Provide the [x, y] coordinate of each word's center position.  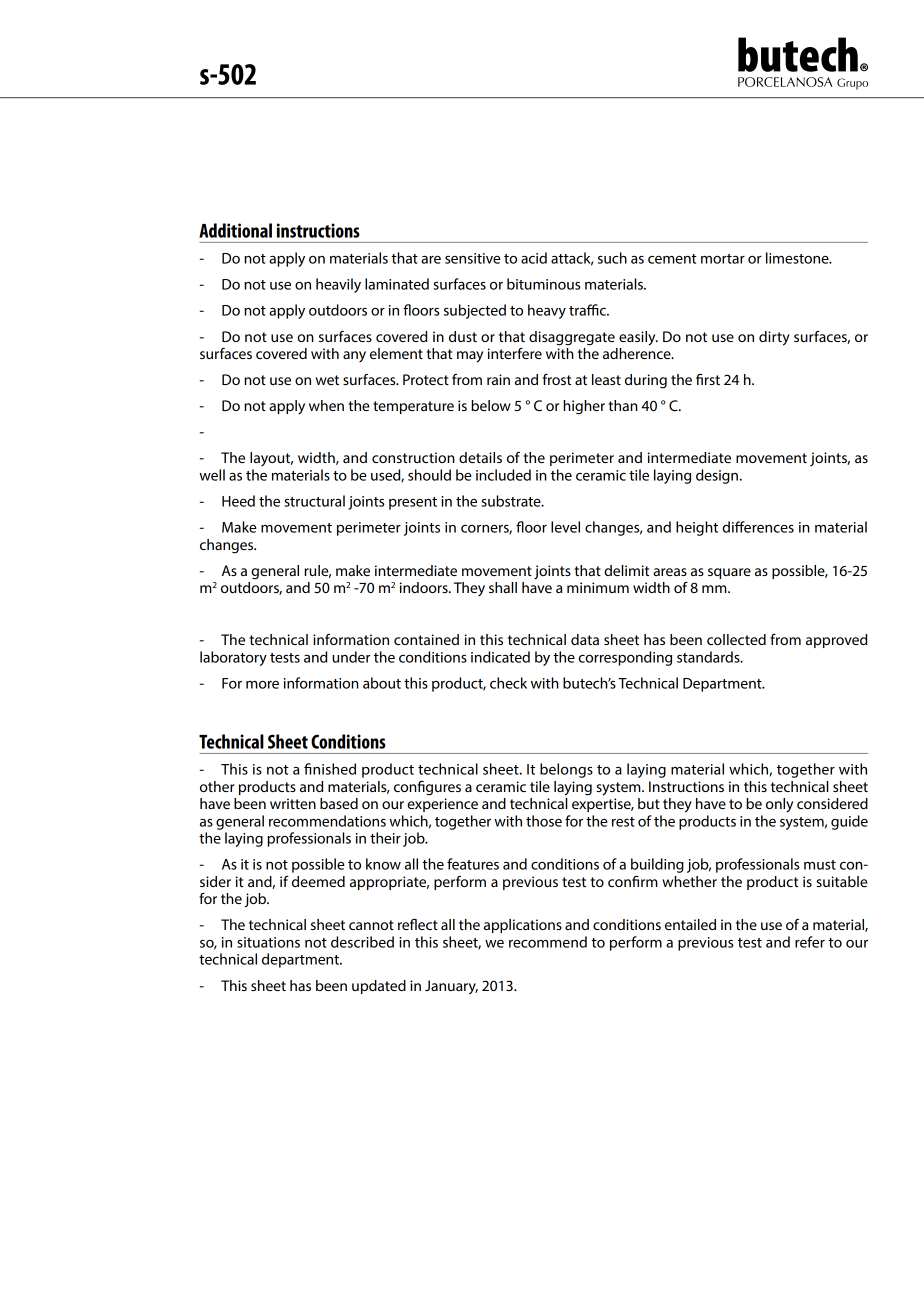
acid [534, 258]
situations [268, 942]
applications [523, 926]
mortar [723, 259]
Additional [235, 230]
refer [810, 942]
